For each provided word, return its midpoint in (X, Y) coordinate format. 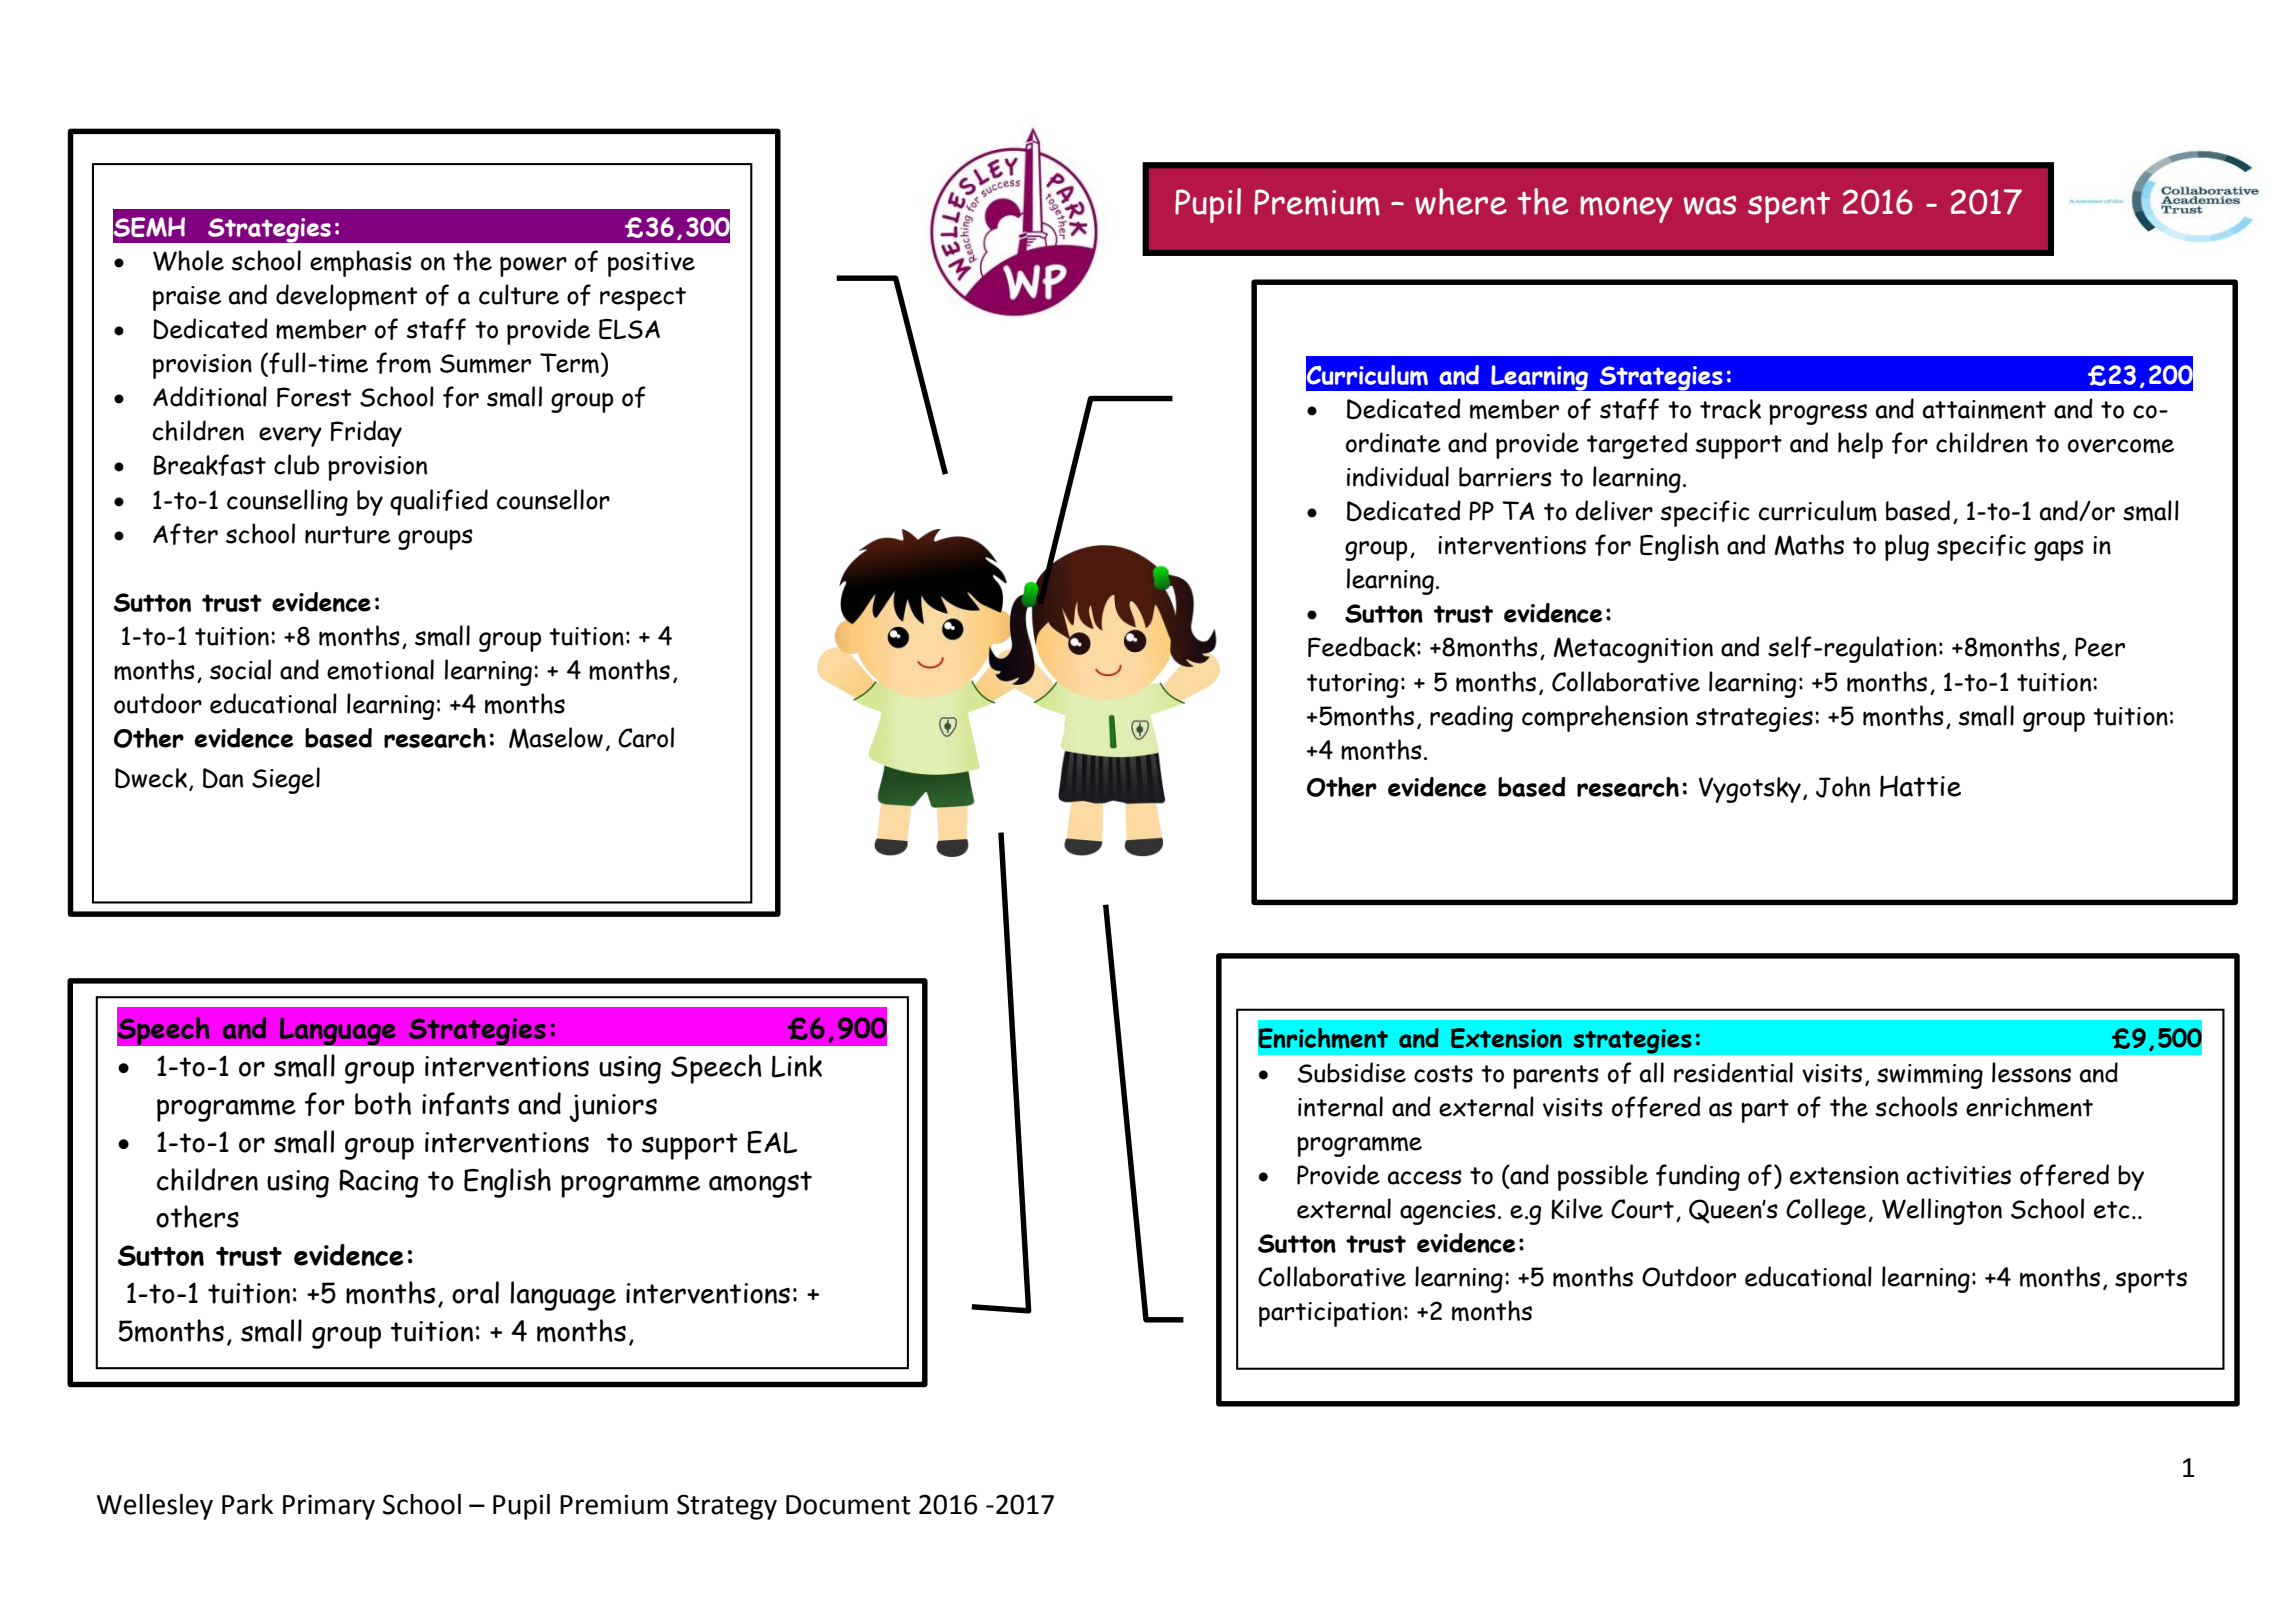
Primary (329, 1507)
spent (1789, 207)
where (1461, 201)
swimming (1930, 1076)
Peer (2100, 647)
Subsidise (1352, 1072)
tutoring (1352, 685)
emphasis (361, 263)
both (383, 1103)
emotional (380, 669)
